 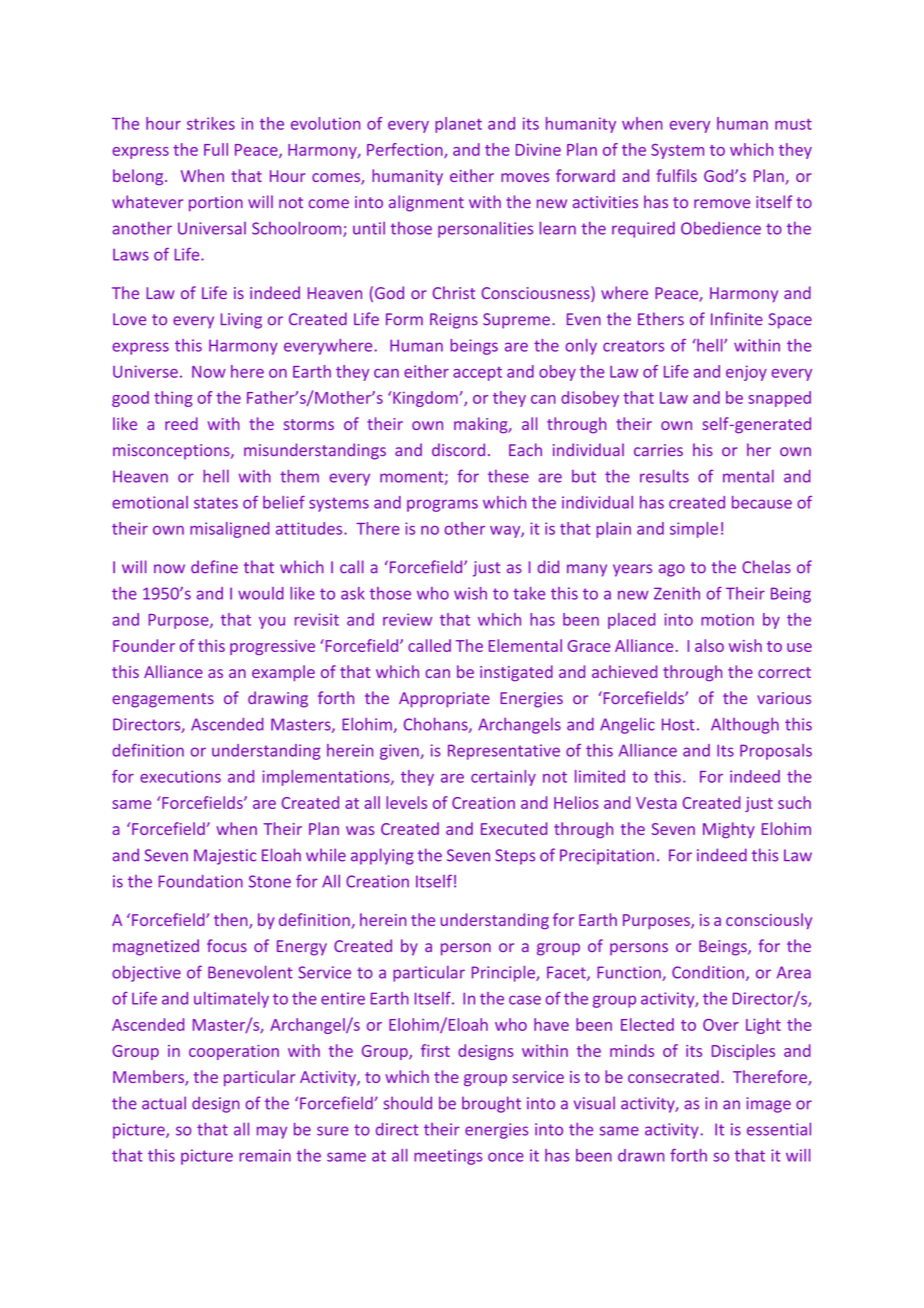 I want to click on Full, so click(x=216, y=149).
